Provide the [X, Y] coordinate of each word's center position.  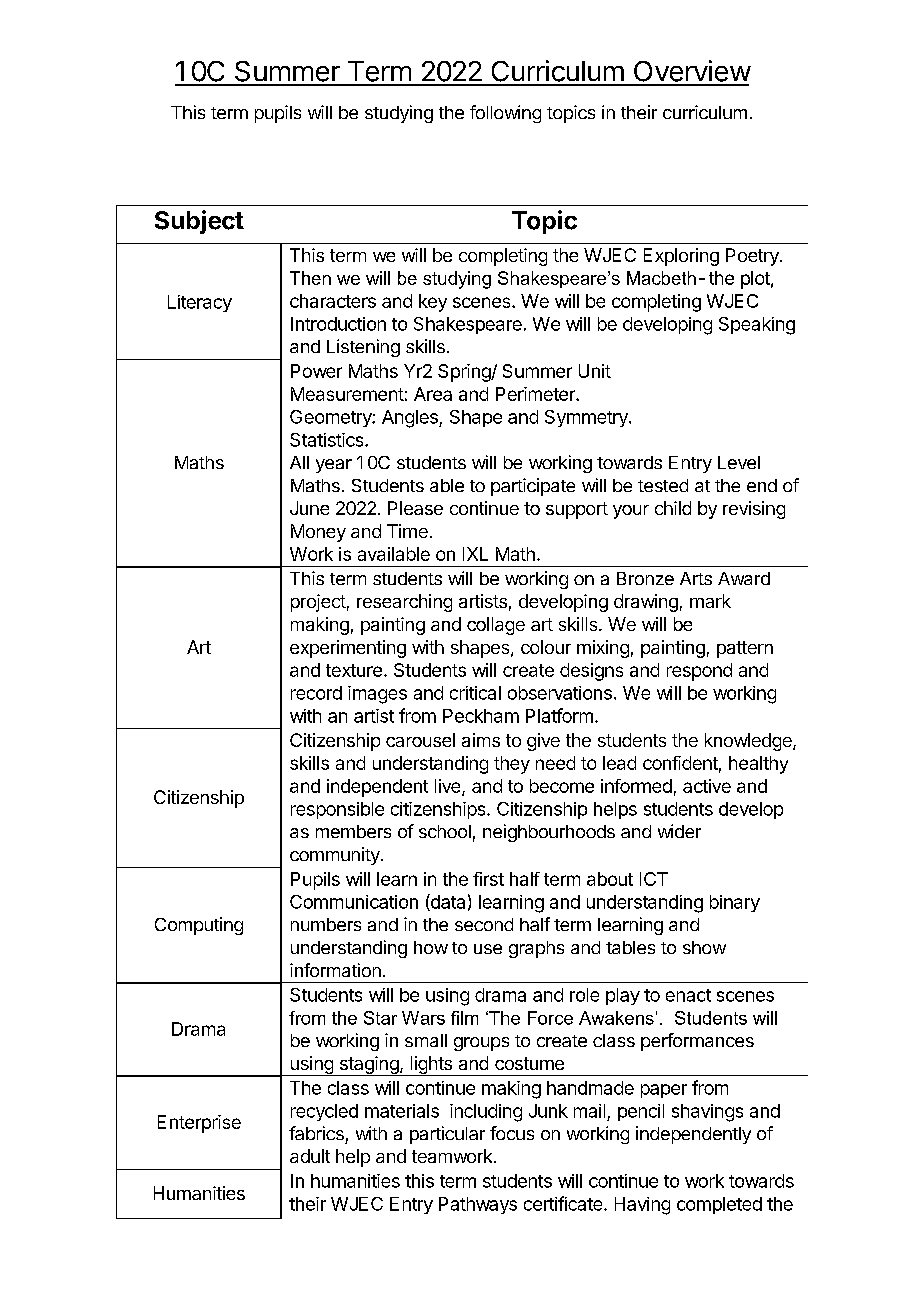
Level [739, 462]
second [484, 924]
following [505, 114]
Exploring [681, 257]
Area [433, 394]
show [704, 947]
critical [475, 693]
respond [699, 672]
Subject [199, 222]
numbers [326, 924]
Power [316, 371]
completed [719, 1205]
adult [310, 1156]
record [316, 693]
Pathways [478, 1205]
